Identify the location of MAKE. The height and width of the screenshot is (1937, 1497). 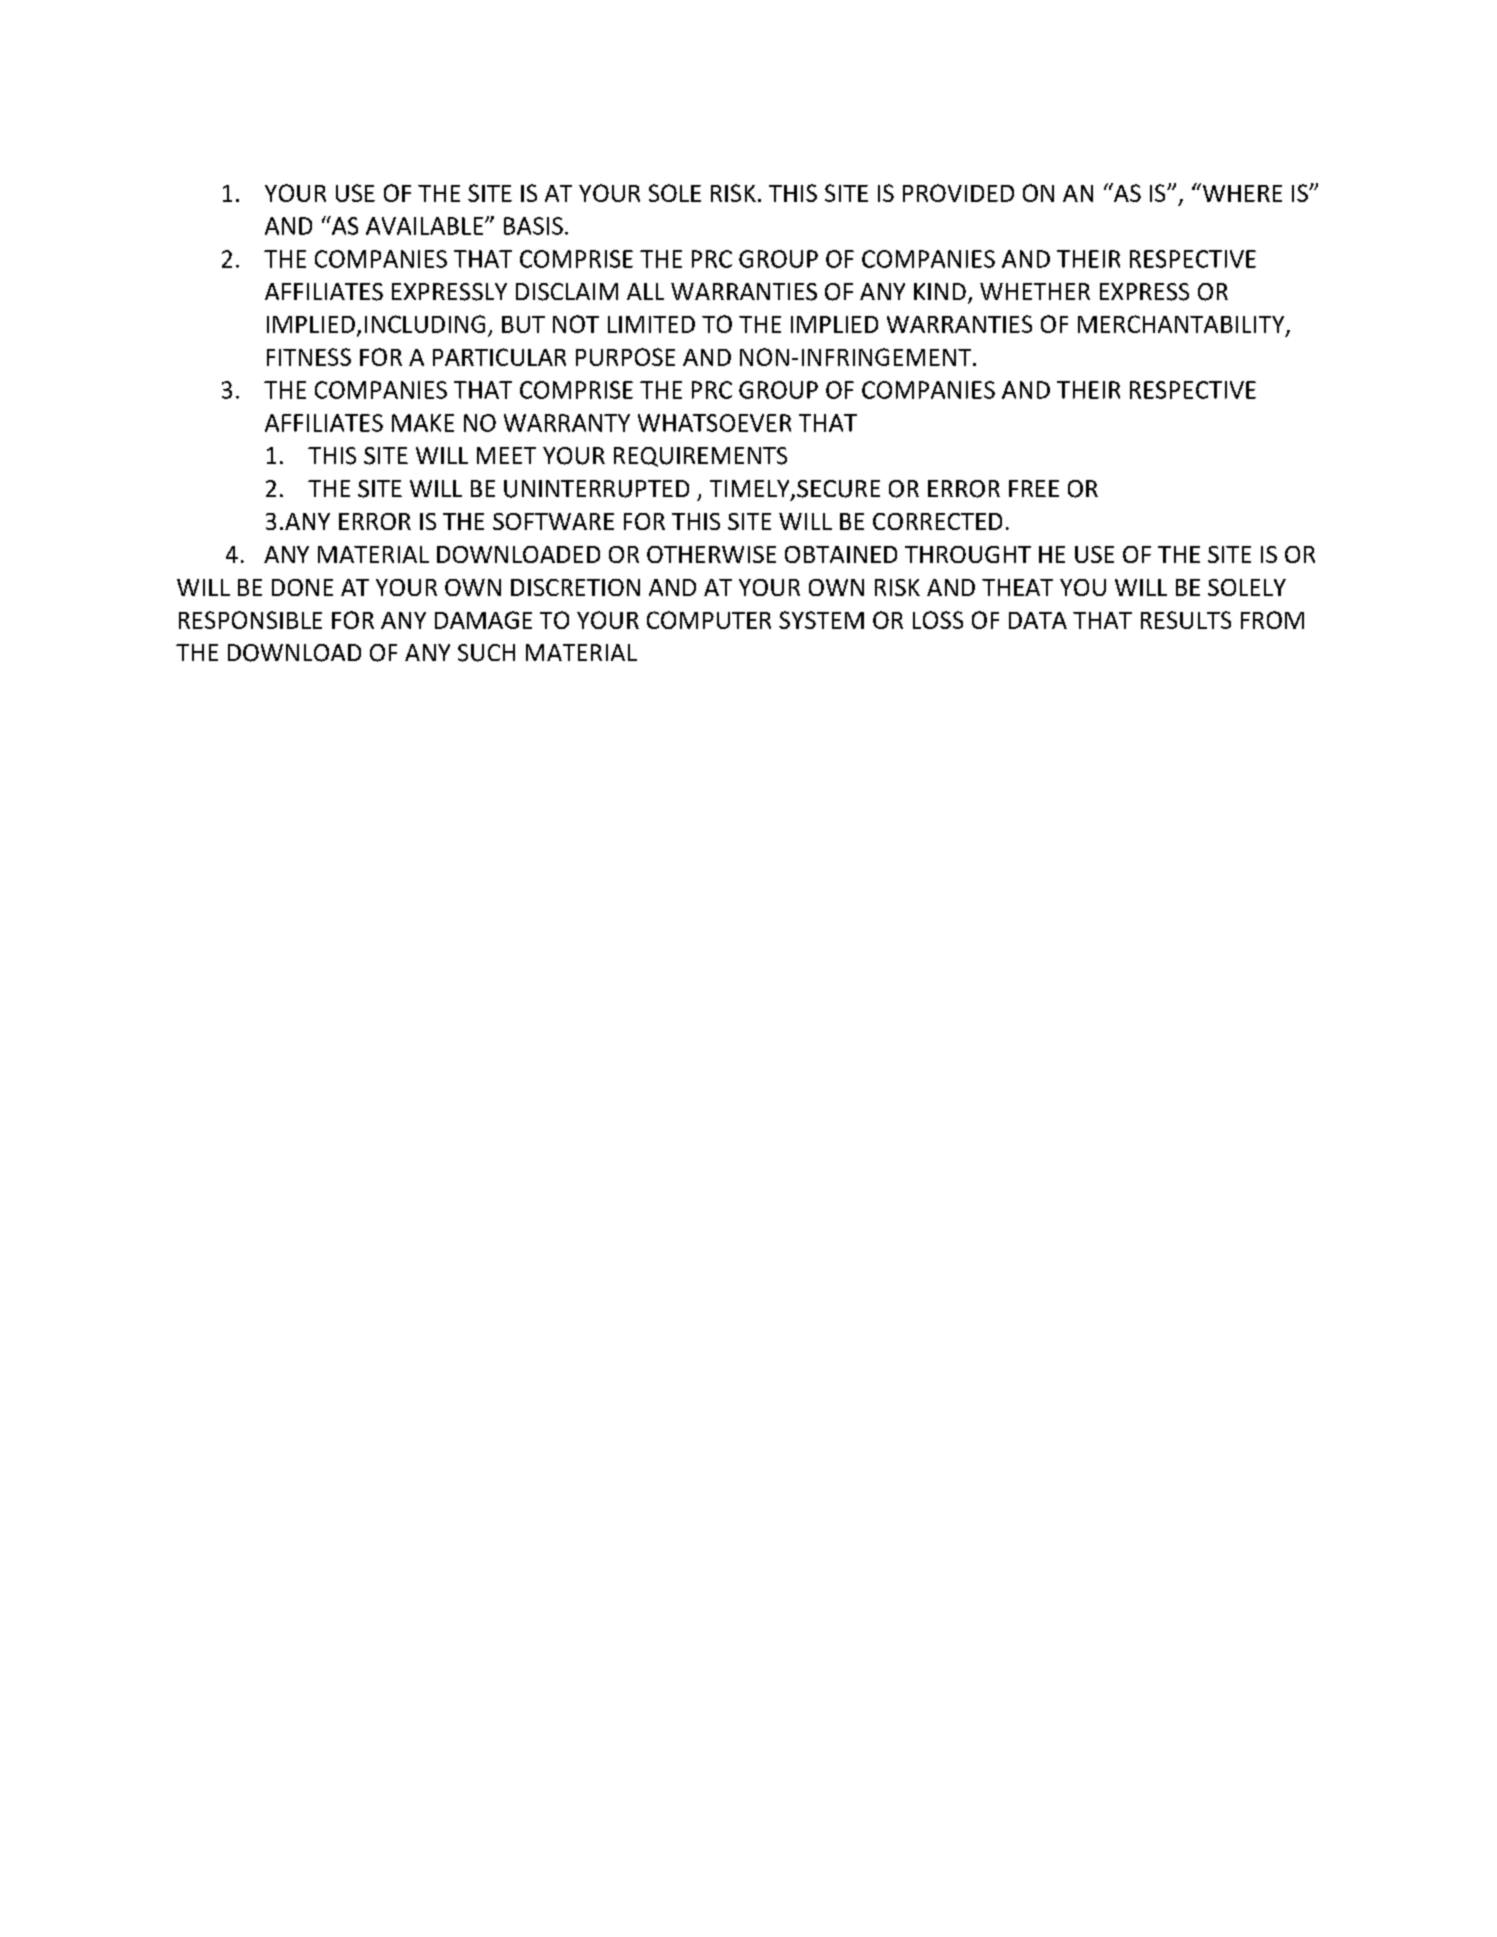
(423, 423).
